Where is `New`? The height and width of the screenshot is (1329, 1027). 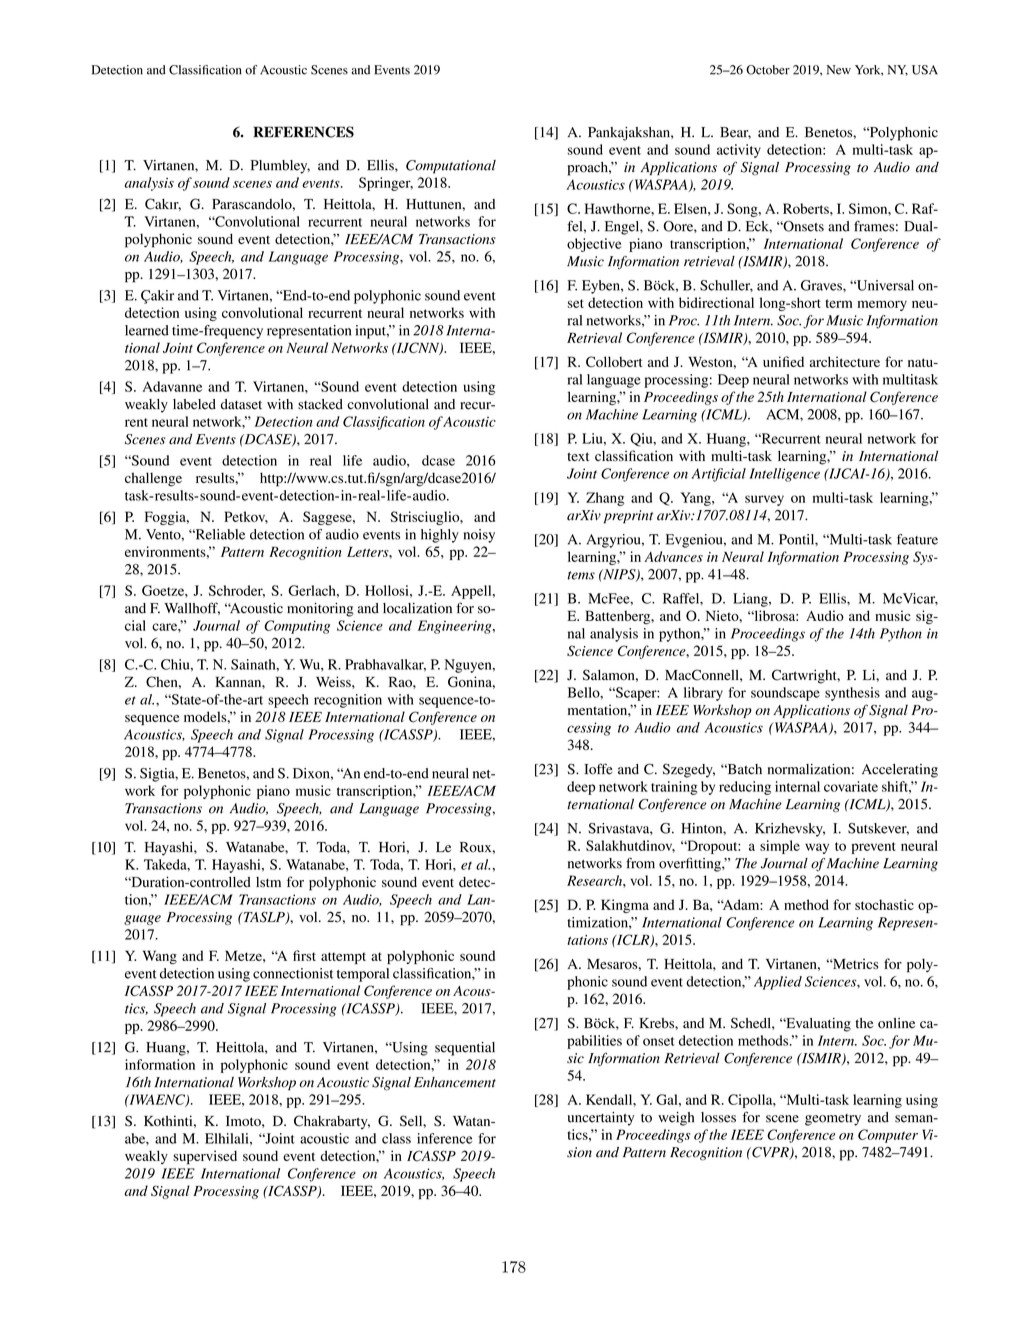 New is located at coordinates (839, 70).
